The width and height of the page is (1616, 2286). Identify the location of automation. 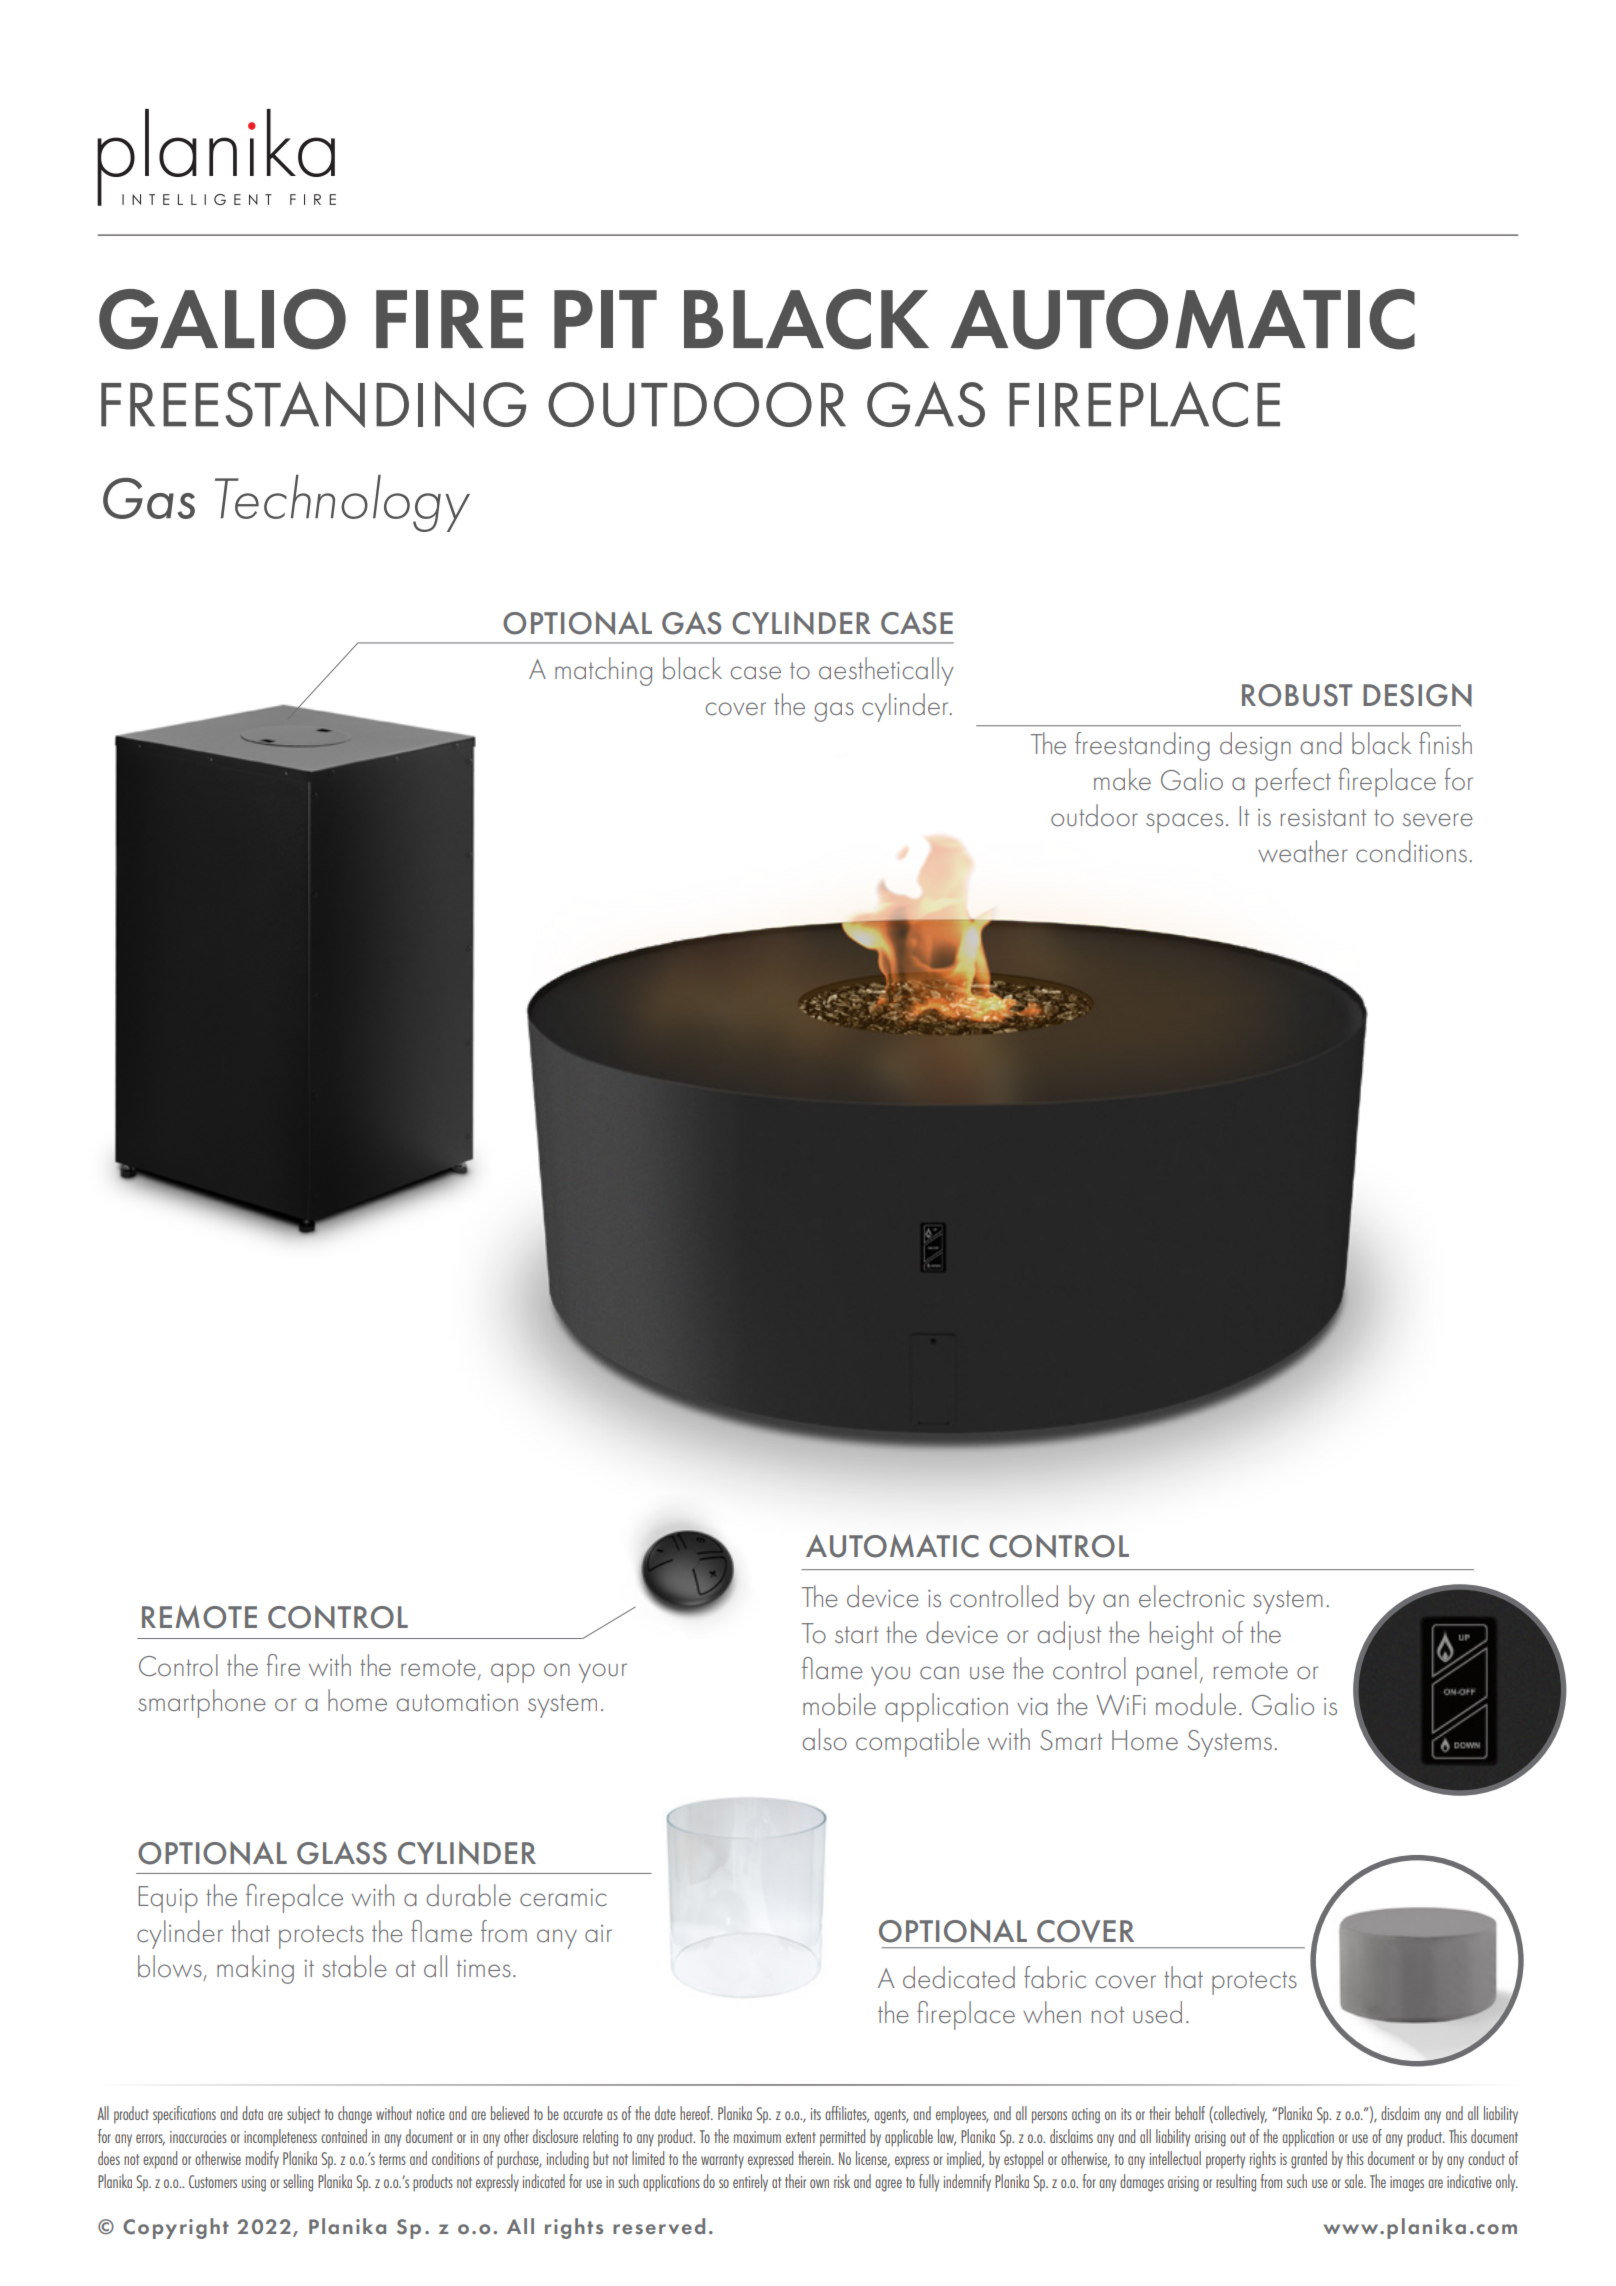
(457, 1702).
